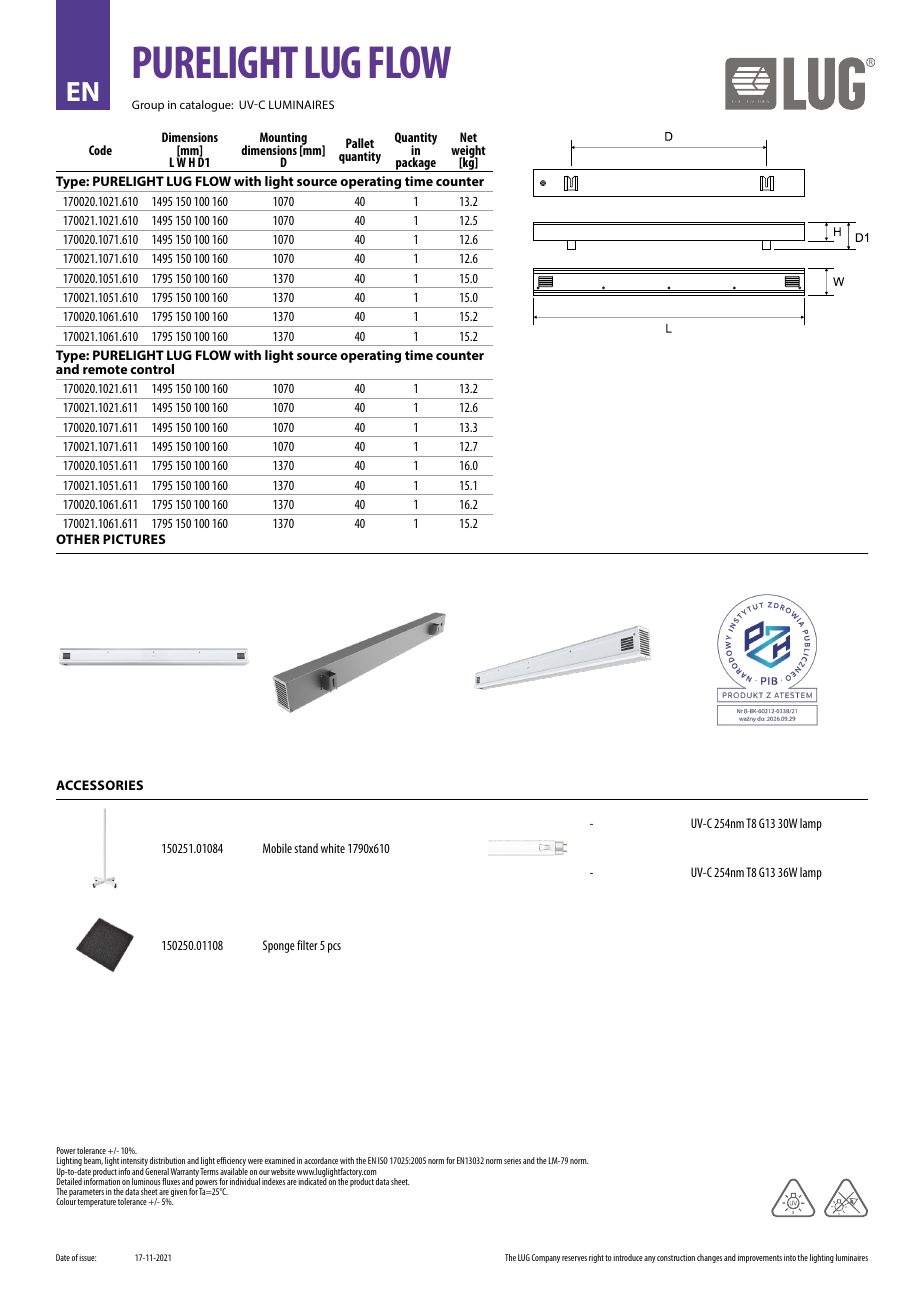 The image size is (924, 1308). Describe the element at coordinates (99, 785) in the document. I see `ACCESSORIES` at that location.
